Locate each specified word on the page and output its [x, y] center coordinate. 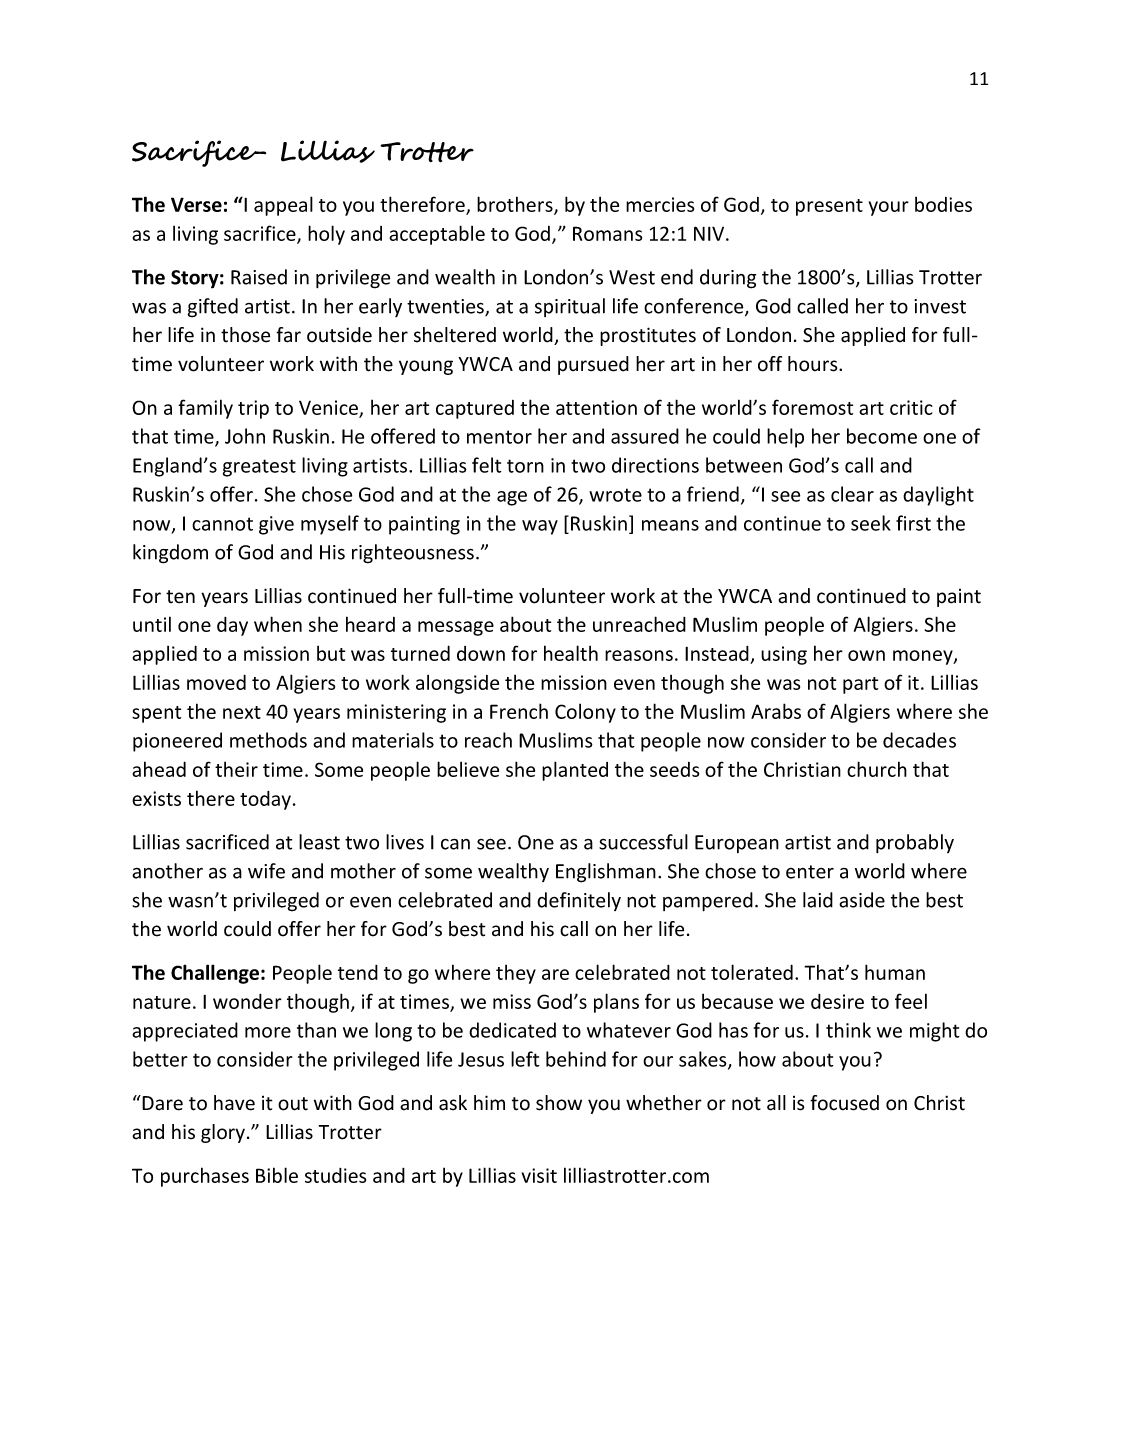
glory [223, 1133]
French [519, 711]
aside [862, 900]
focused [844, 1103]
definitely [579, 901]
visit [539, 1175]
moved [216, 682]
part [860, 685]
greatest [259, 468]
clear [852, 494]
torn [525, 466]
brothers [516, 205]
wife [266, 871]
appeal [283, 206]
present [829, 207]
